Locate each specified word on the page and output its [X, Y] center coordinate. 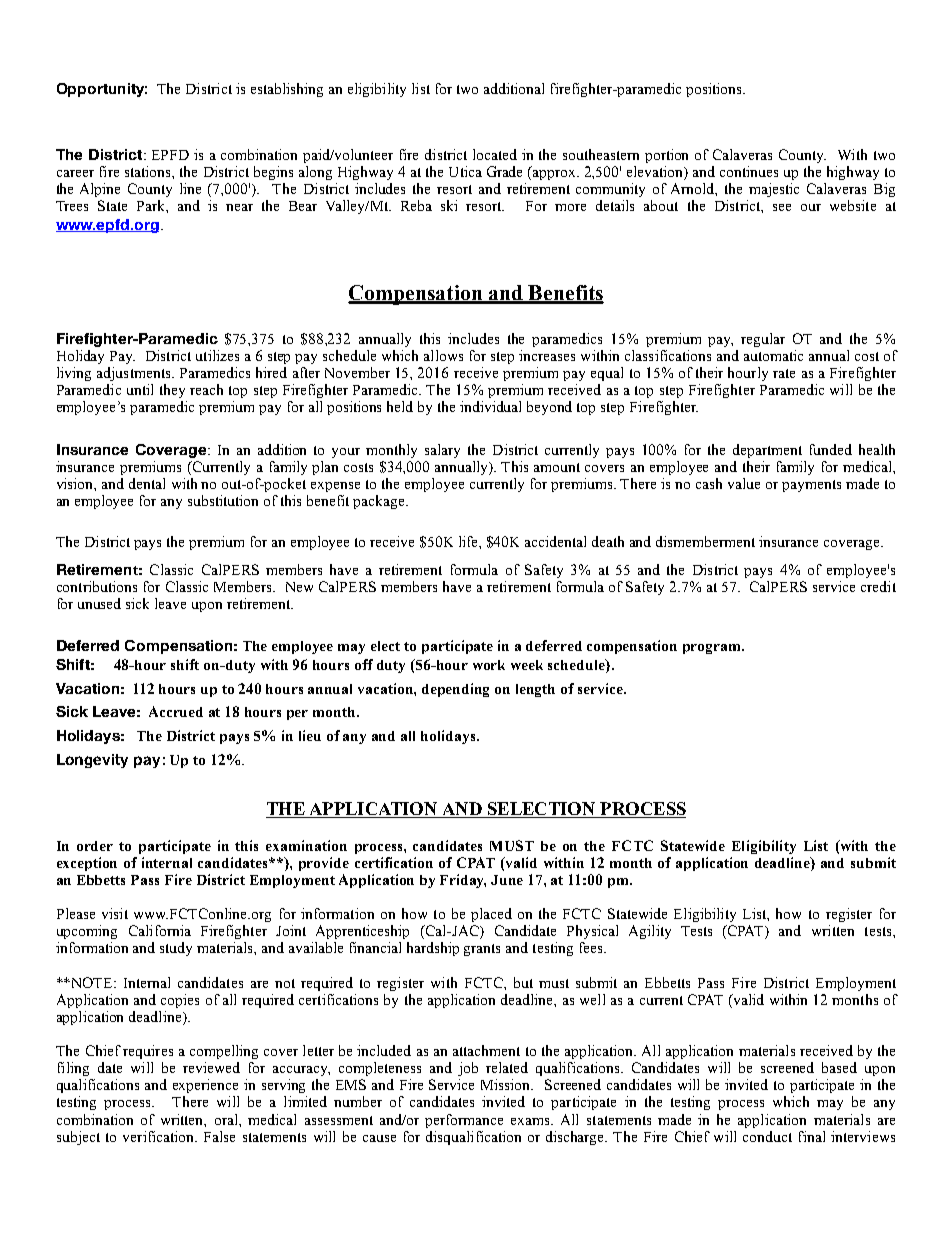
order [95, 846]
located [495, 154]
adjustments [135, 374]
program [713, 649]
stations [149, 171]
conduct [767, 1136]
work [489, 665]
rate [784, 373]
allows [443, 355]
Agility [650, 932]
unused [99, 603]
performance [464, 1121]
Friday [463, 881]
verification [160, 1136]
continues [749, 171]
